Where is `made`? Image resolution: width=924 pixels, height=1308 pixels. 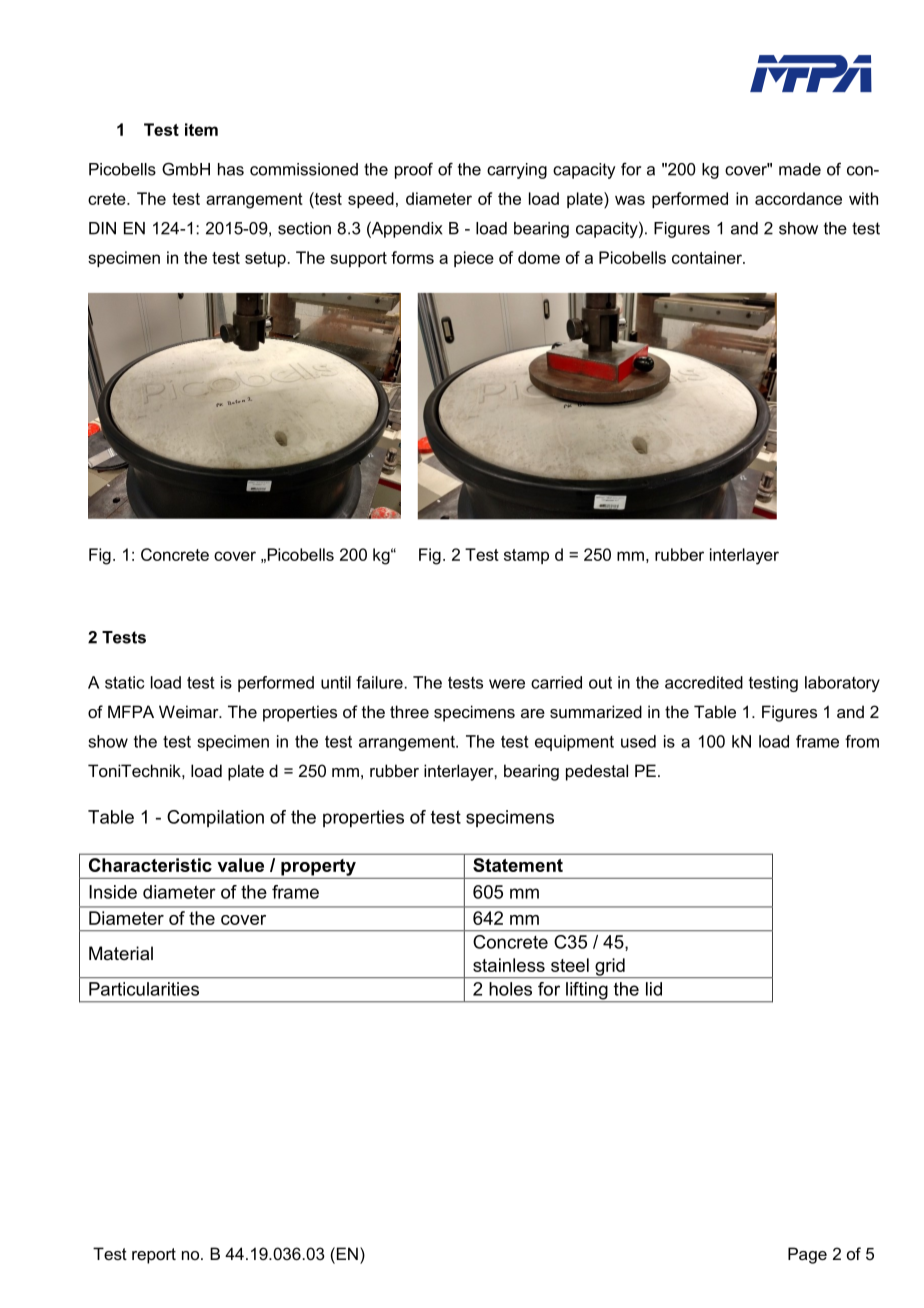 made is located at coordinates (800, 169).
